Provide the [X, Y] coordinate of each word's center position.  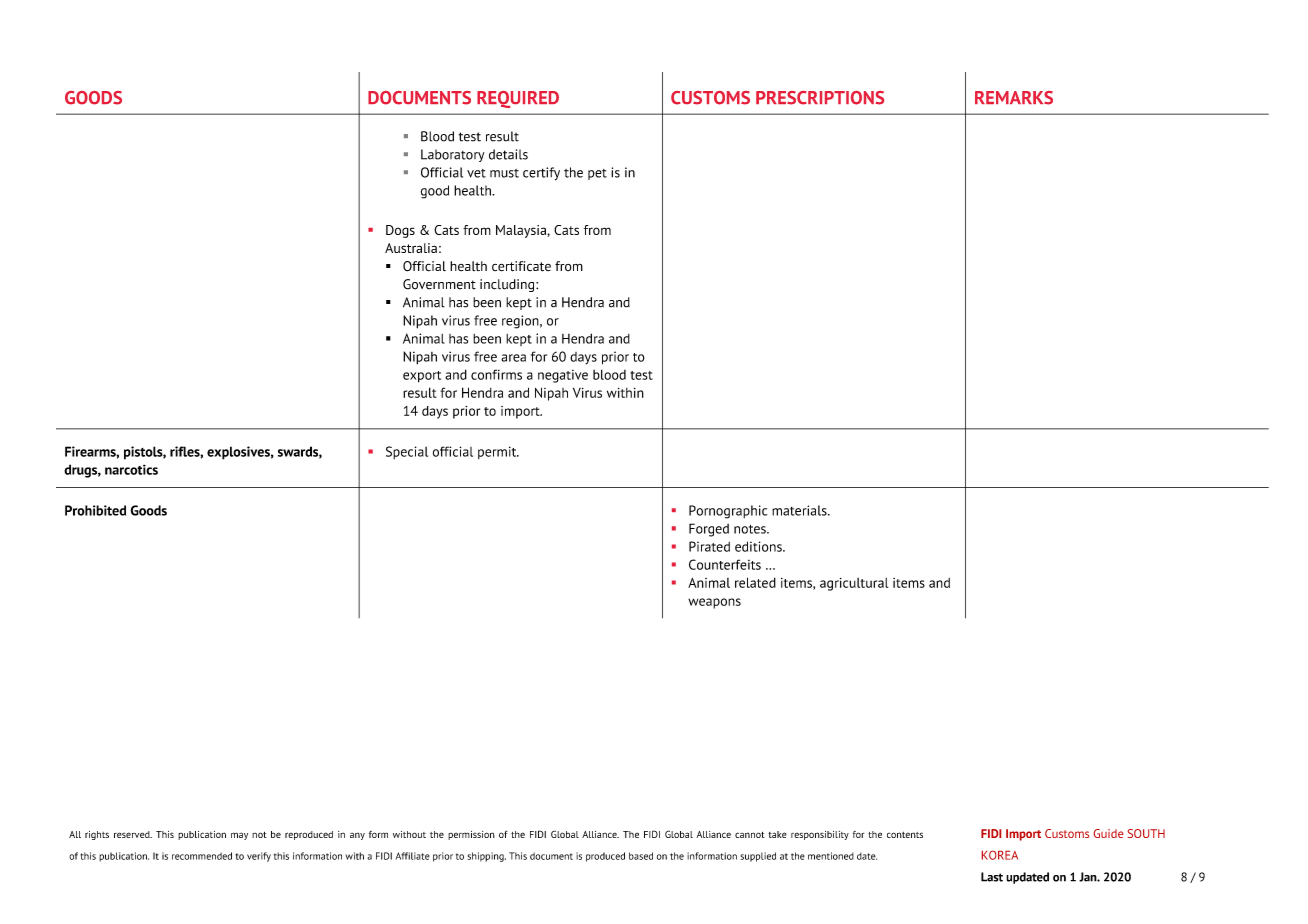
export [422, 377]
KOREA [1000, 855]
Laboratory [452, 155]
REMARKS [1014, 98]
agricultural [854, 584]
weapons [714, 603]
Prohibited [95, 510]
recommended [202, 856]
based [641, 856]
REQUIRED [518, 99]
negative [563, 376]
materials [800, 510]
